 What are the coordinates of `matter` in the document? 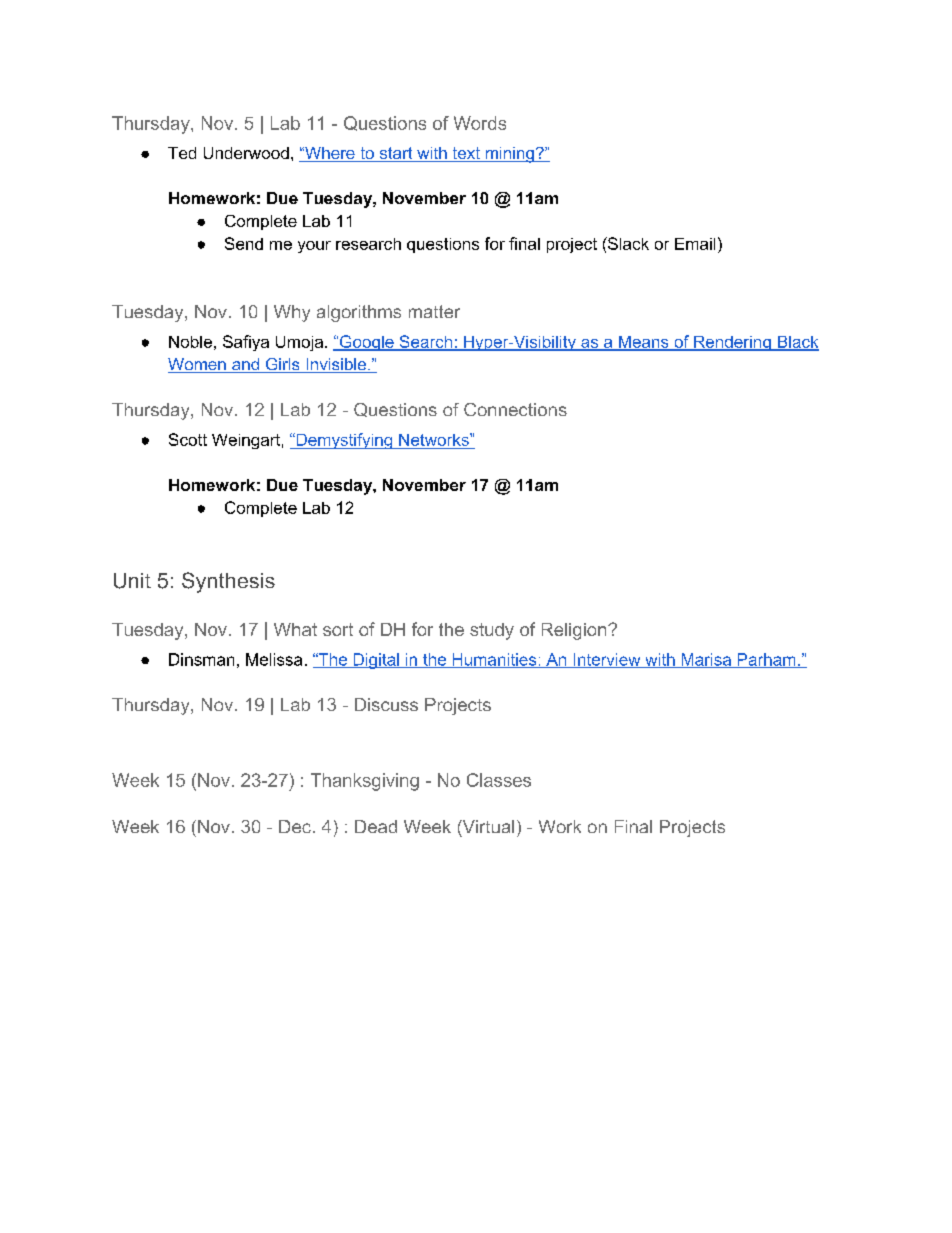 It's located at (434, 311).
